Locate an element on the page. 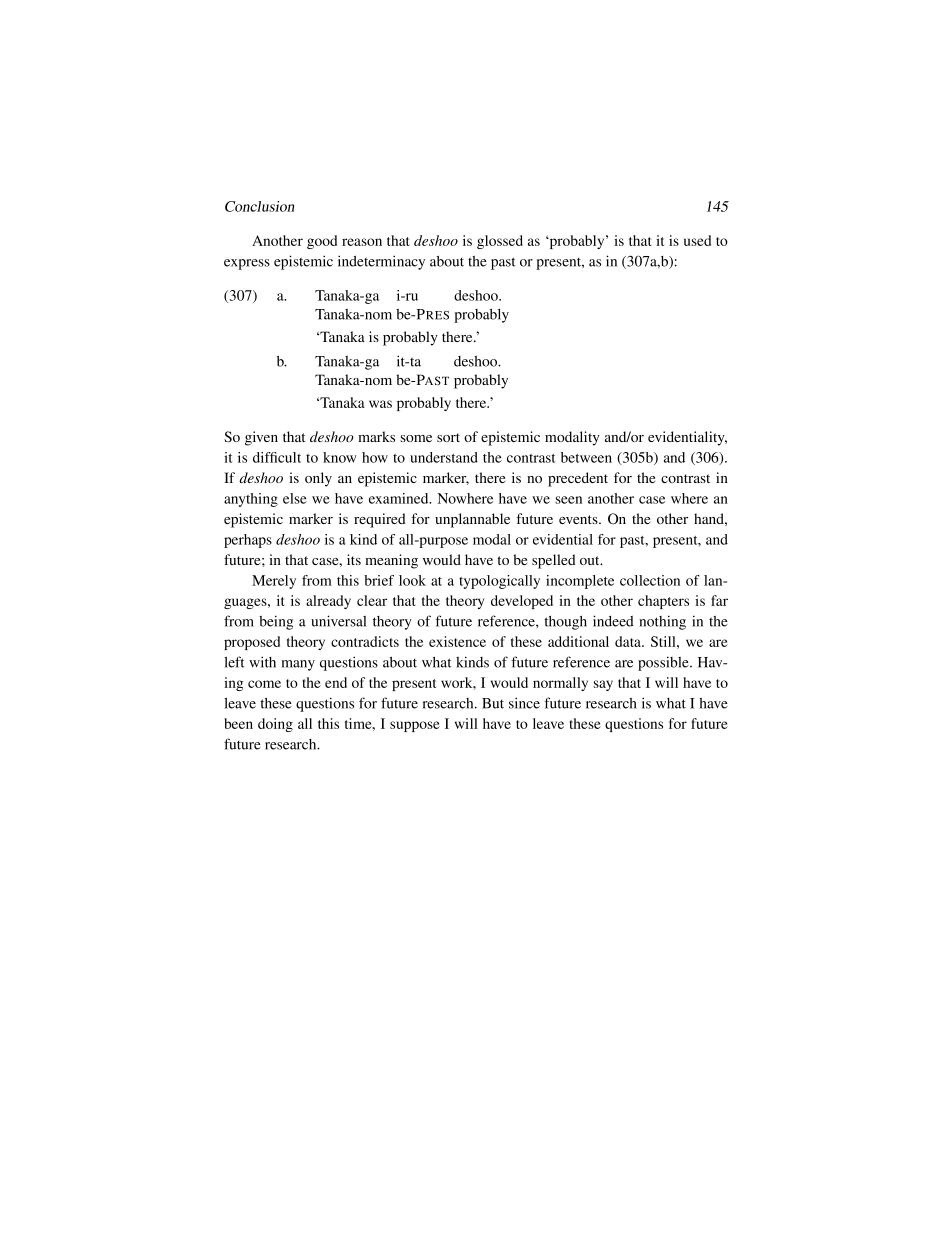  used is located at coordinates (697, 240).
